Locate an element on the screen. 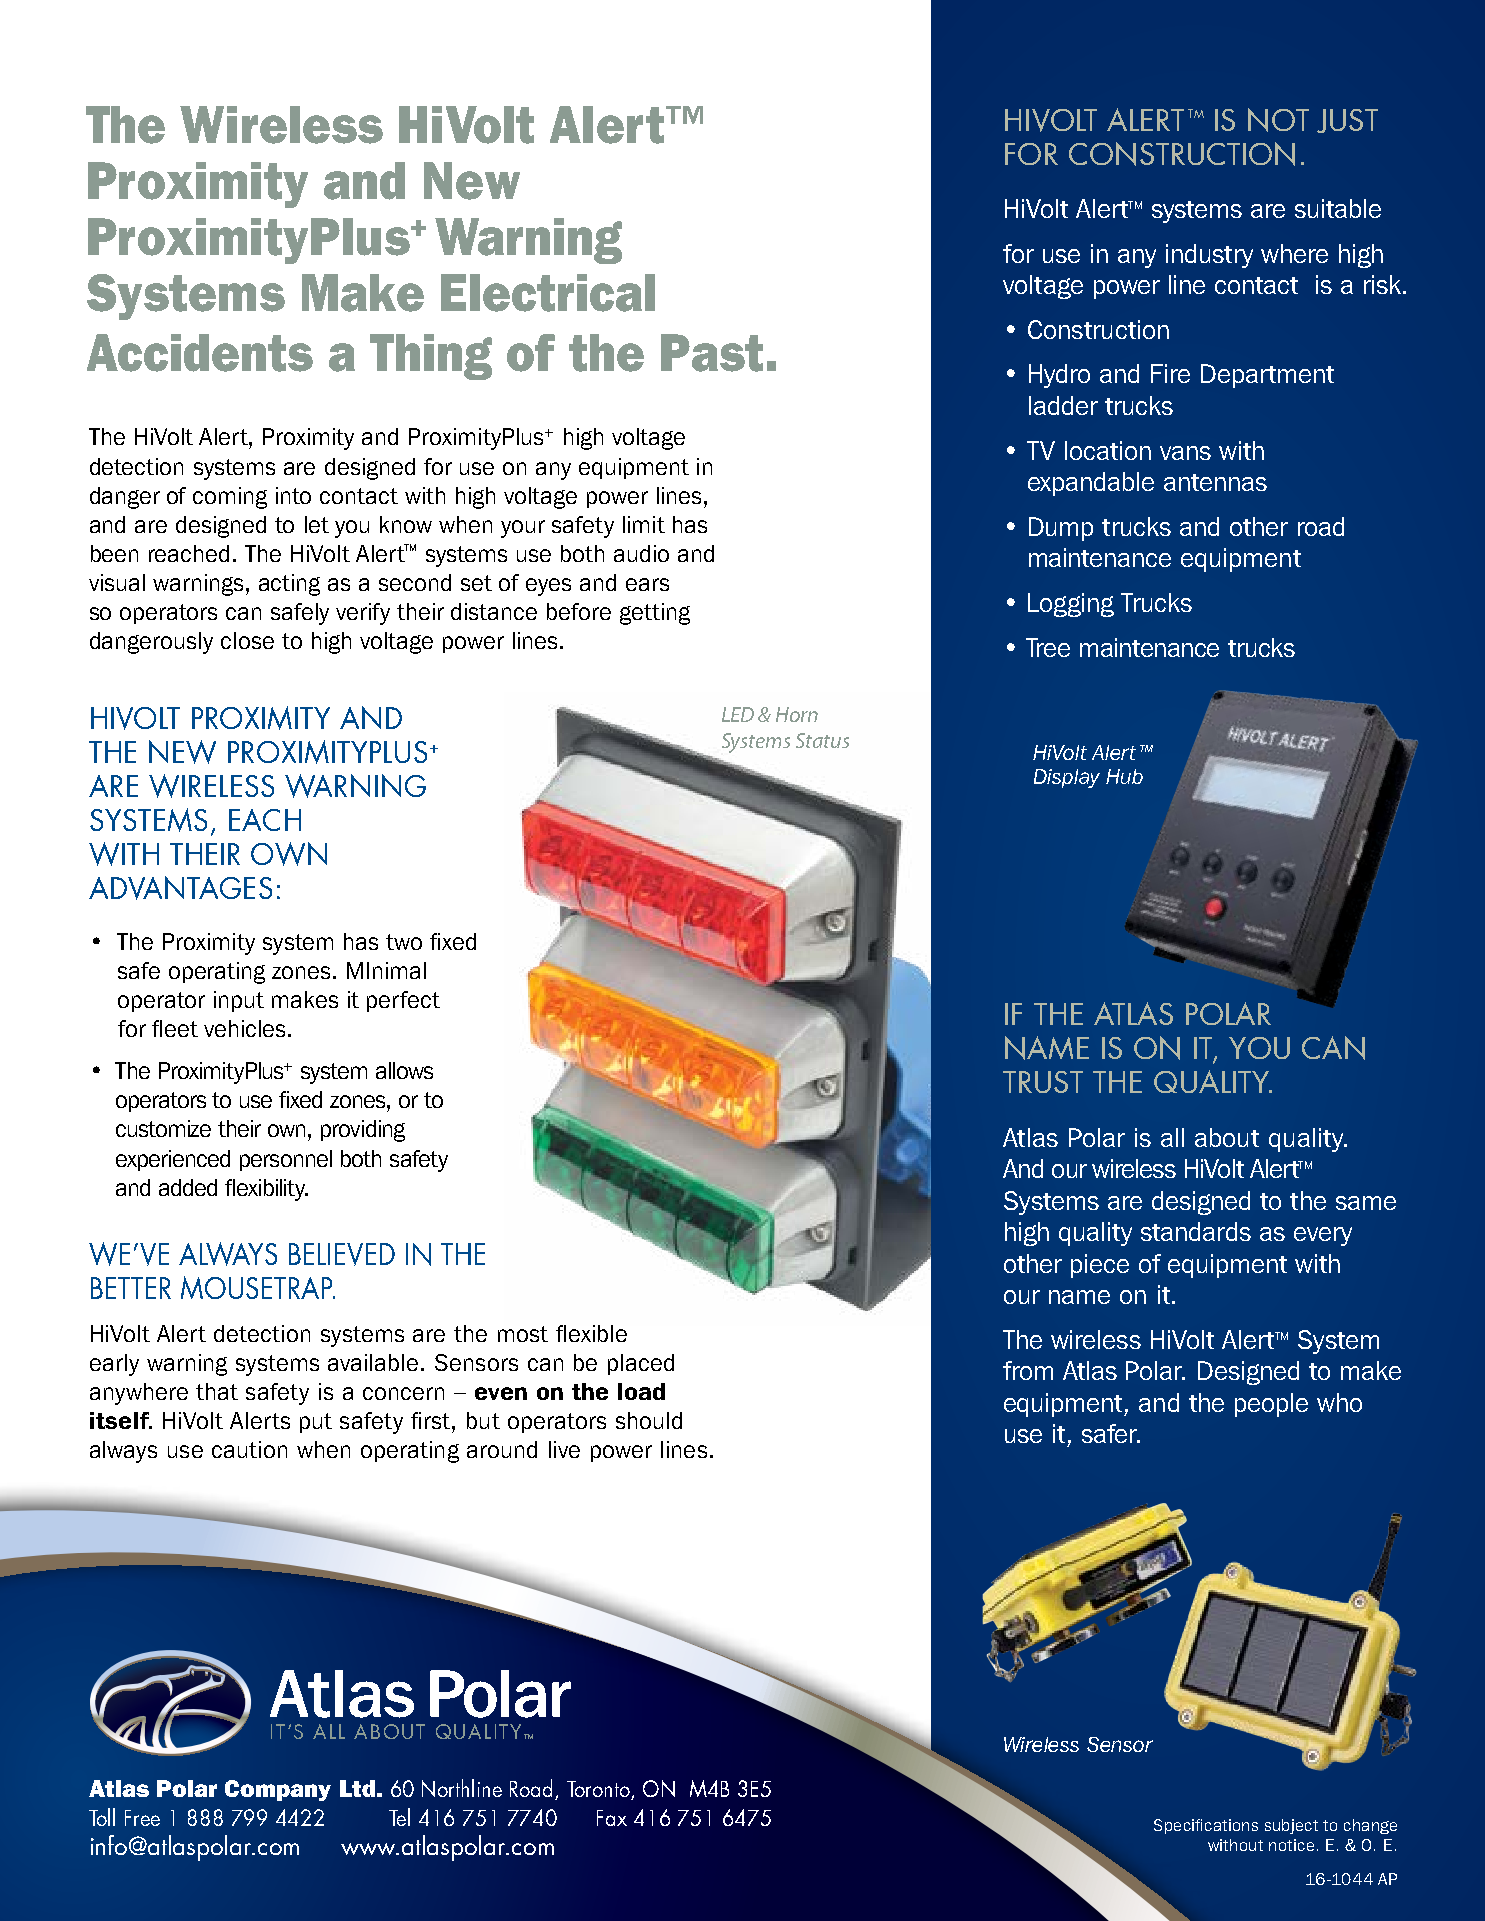 This screenshot has width=1485, height=1921. close is located at coordinates (247, 640).
